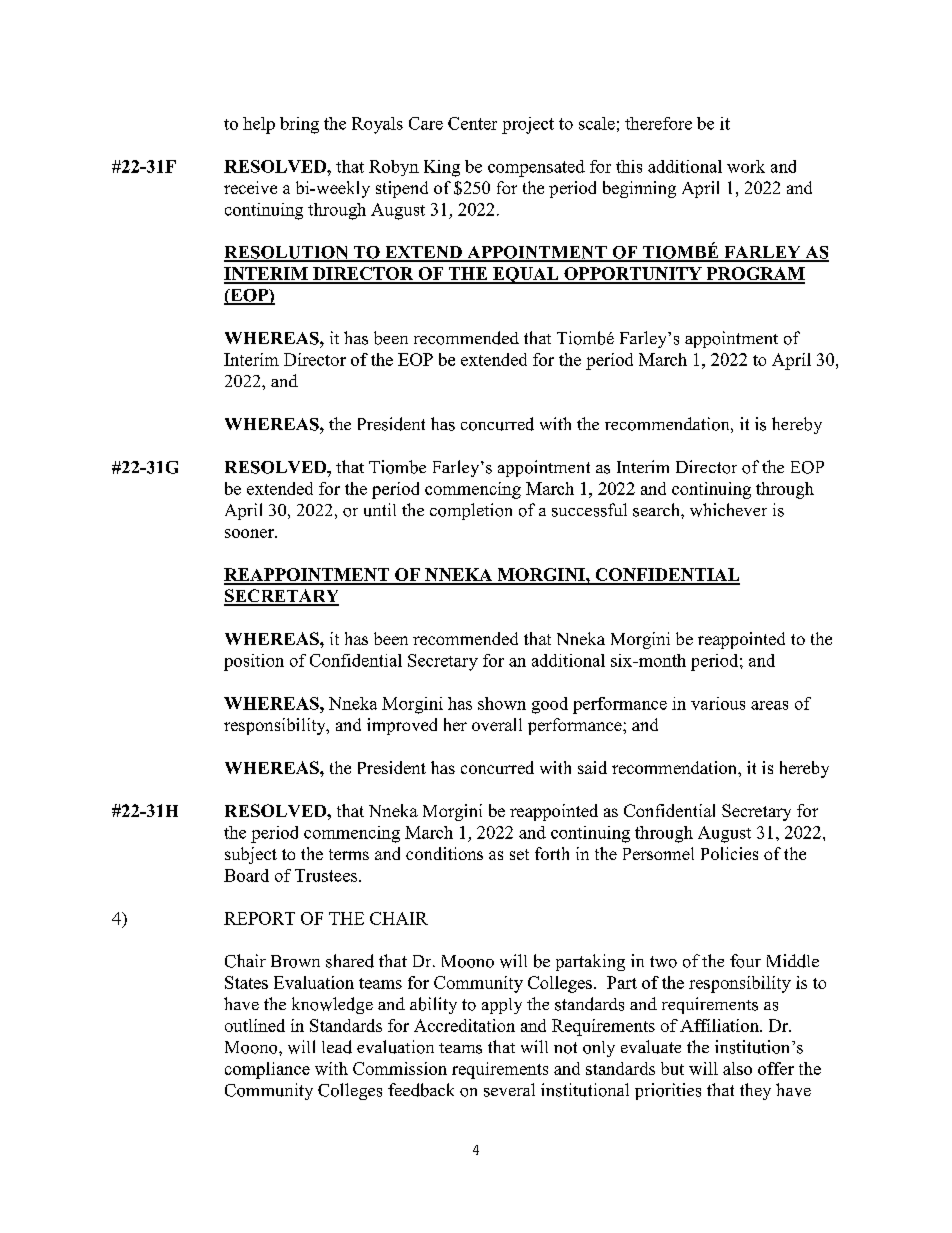 The height and width of the image is (1233, 952). I want to click on overall, so click(497, 724).
